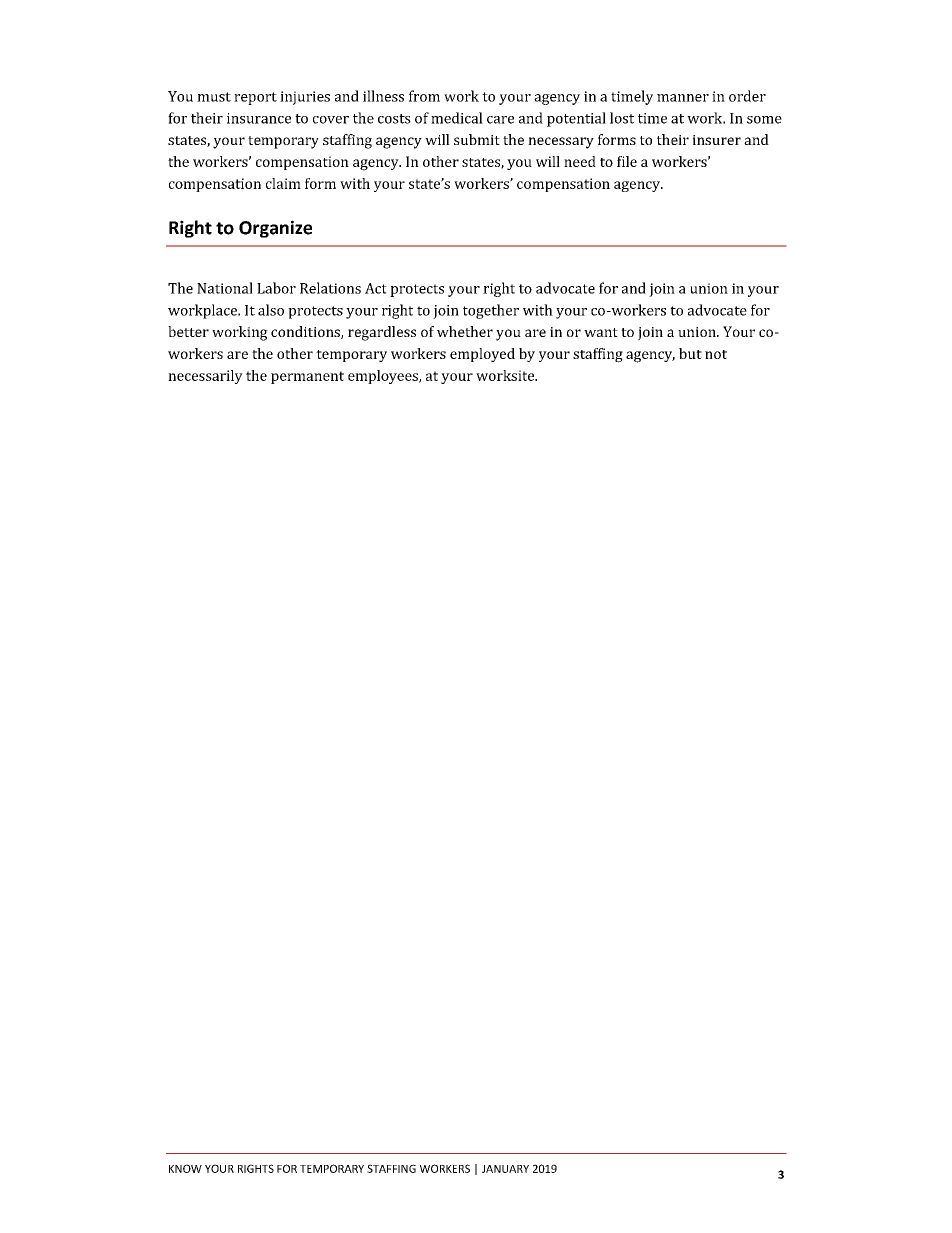 This screenshot has width=952, height=1233. What do you see at coordinates (690, 353) in the screenshot?
I see `but` at bounding box center [690, 353].
